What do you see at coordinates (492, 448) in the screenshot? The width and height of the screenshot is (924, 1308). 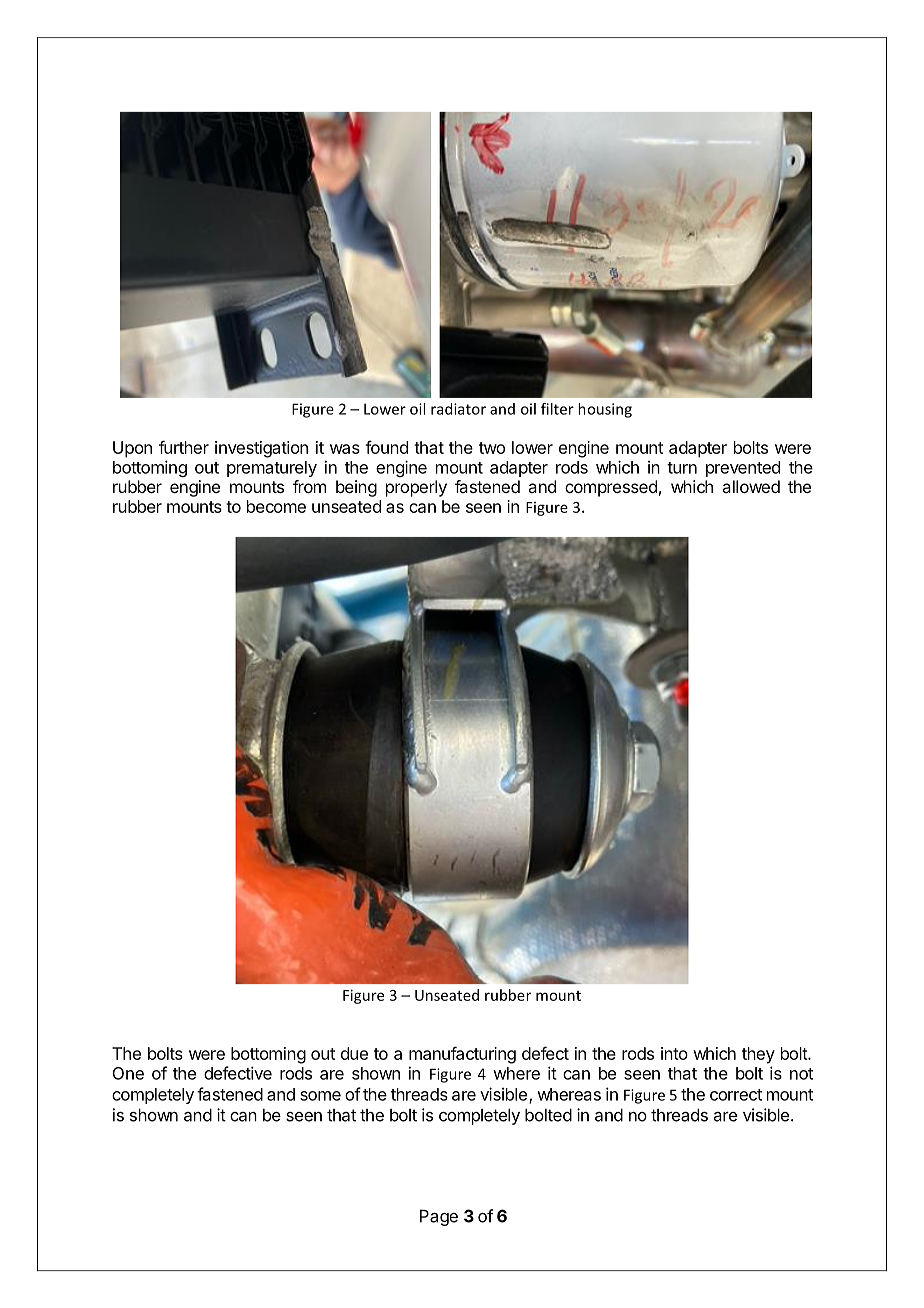 I see `two` at bounding box center [492, 448].
